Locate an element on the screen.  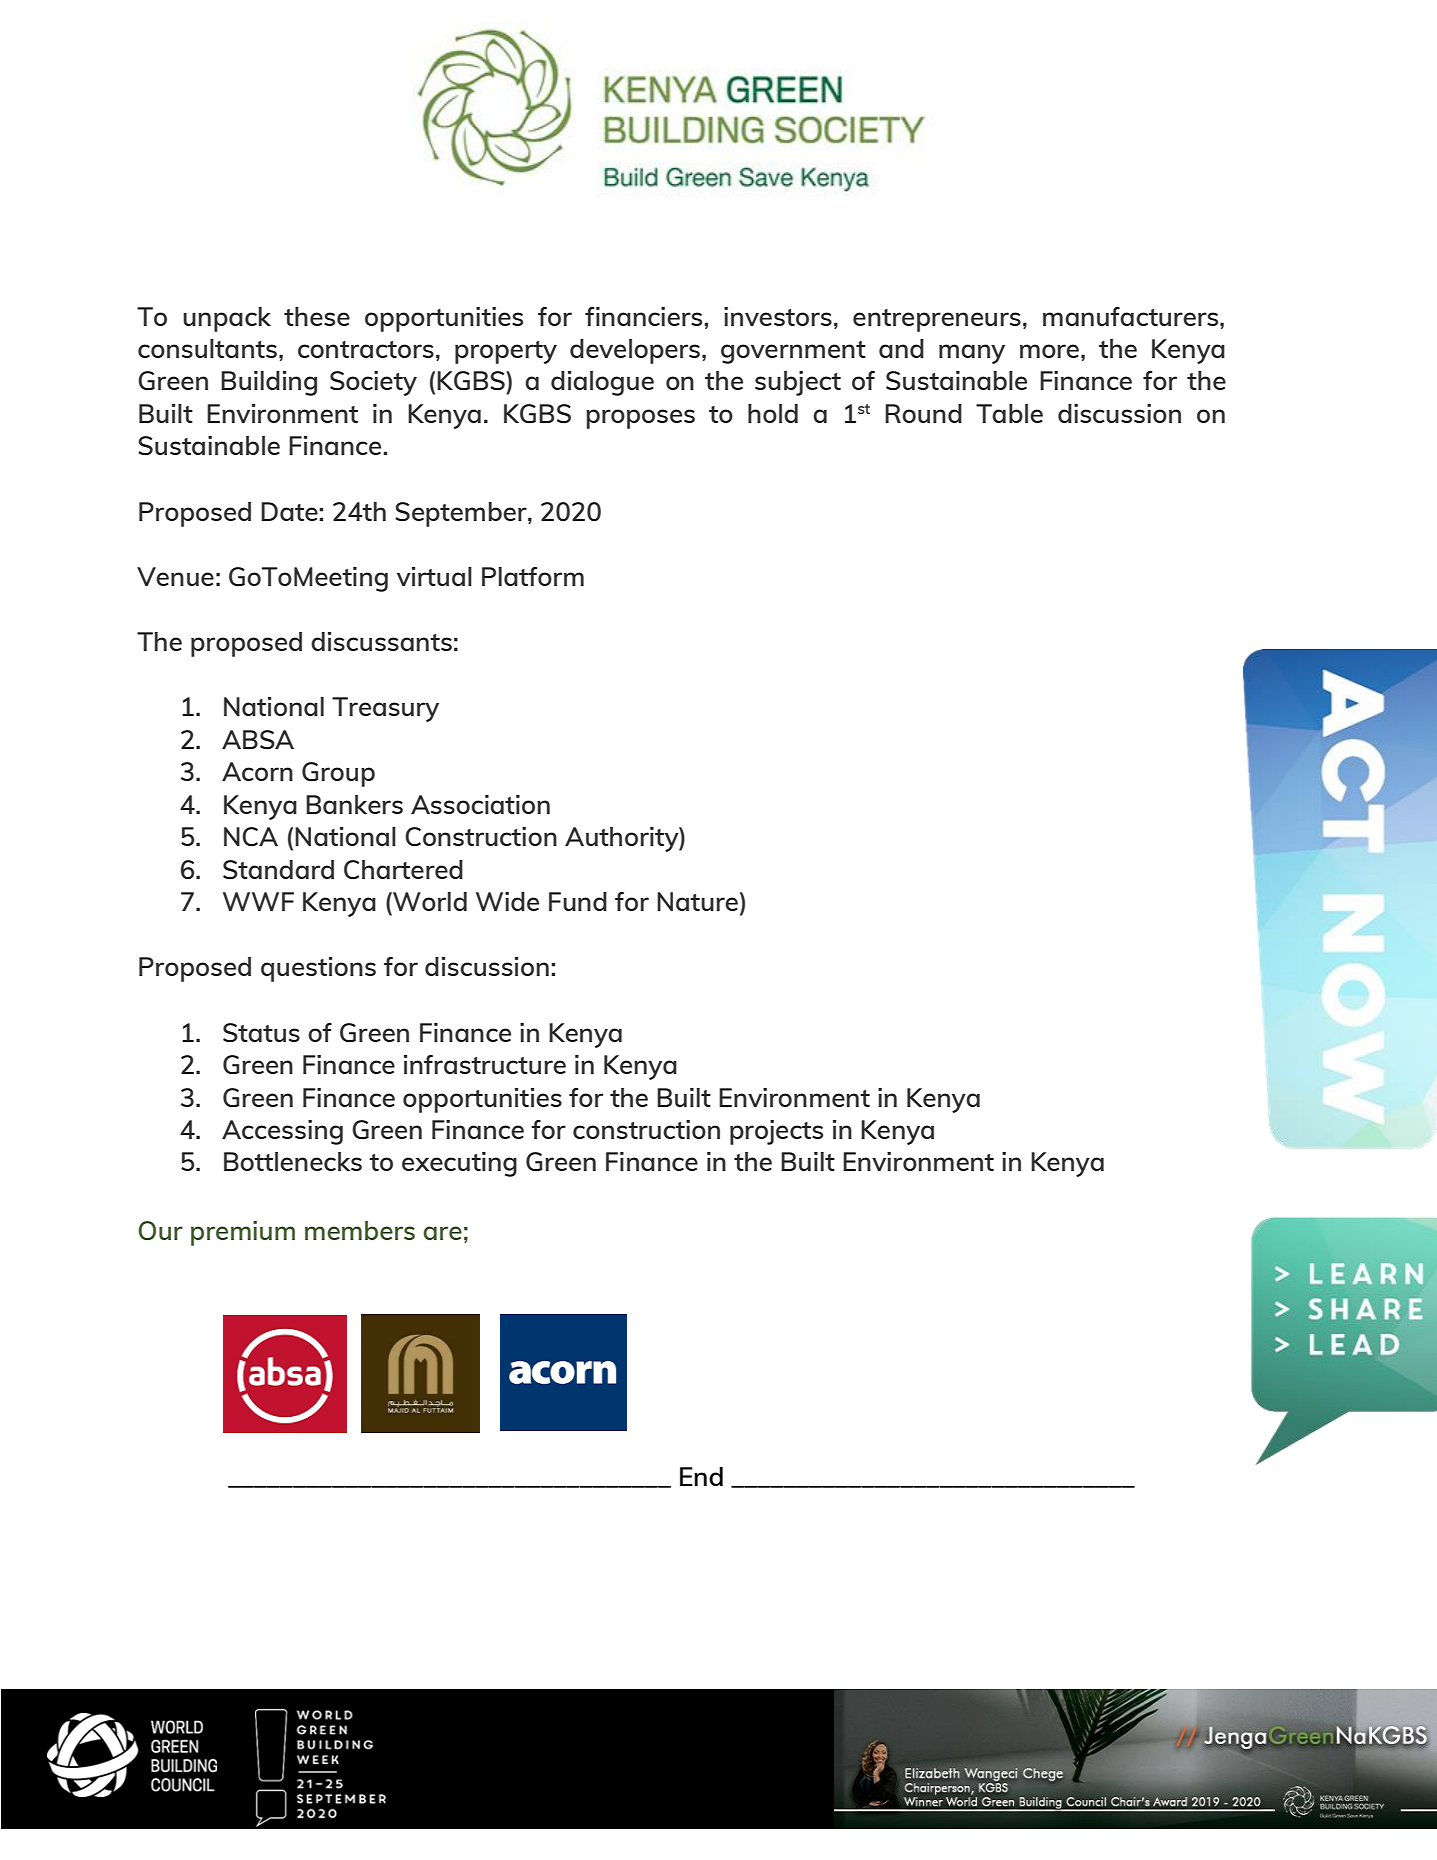
Association is located at coordinates (480, 804).
